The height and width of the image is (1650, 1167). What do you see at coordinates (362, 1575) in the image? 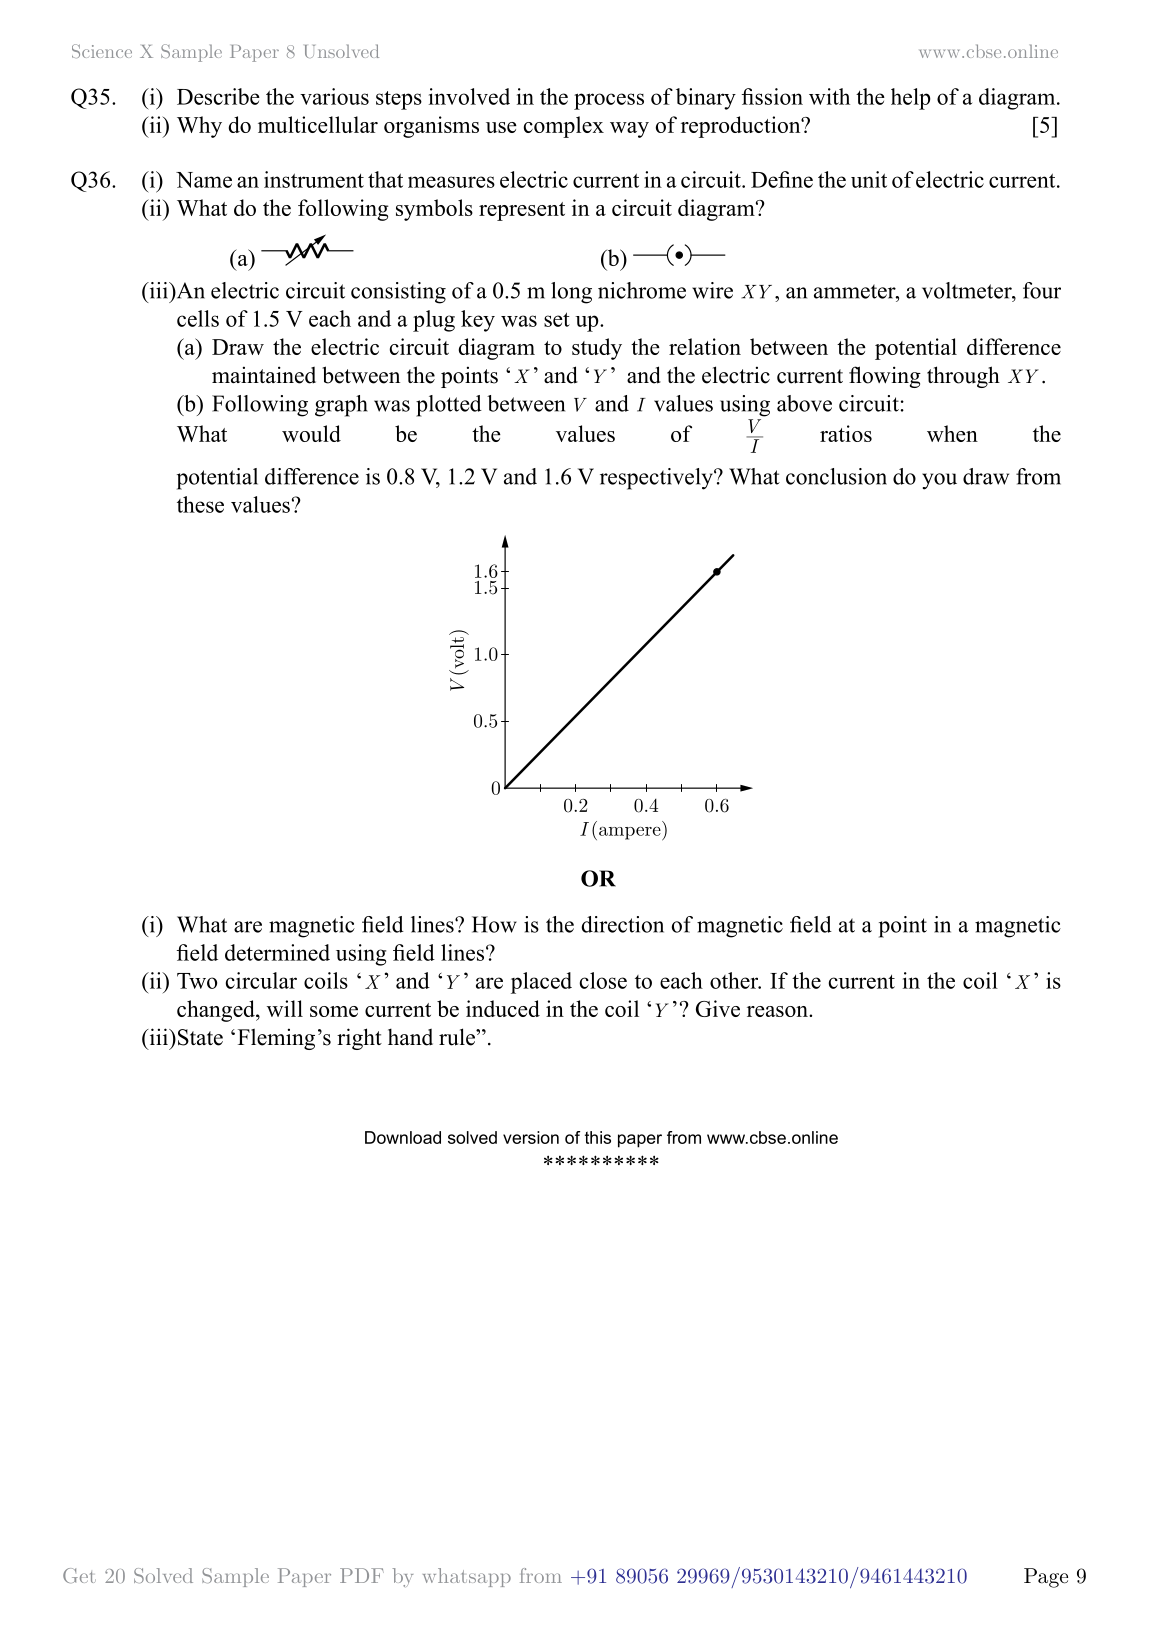
I see `PDF` at bounding box center [362, 1575].
